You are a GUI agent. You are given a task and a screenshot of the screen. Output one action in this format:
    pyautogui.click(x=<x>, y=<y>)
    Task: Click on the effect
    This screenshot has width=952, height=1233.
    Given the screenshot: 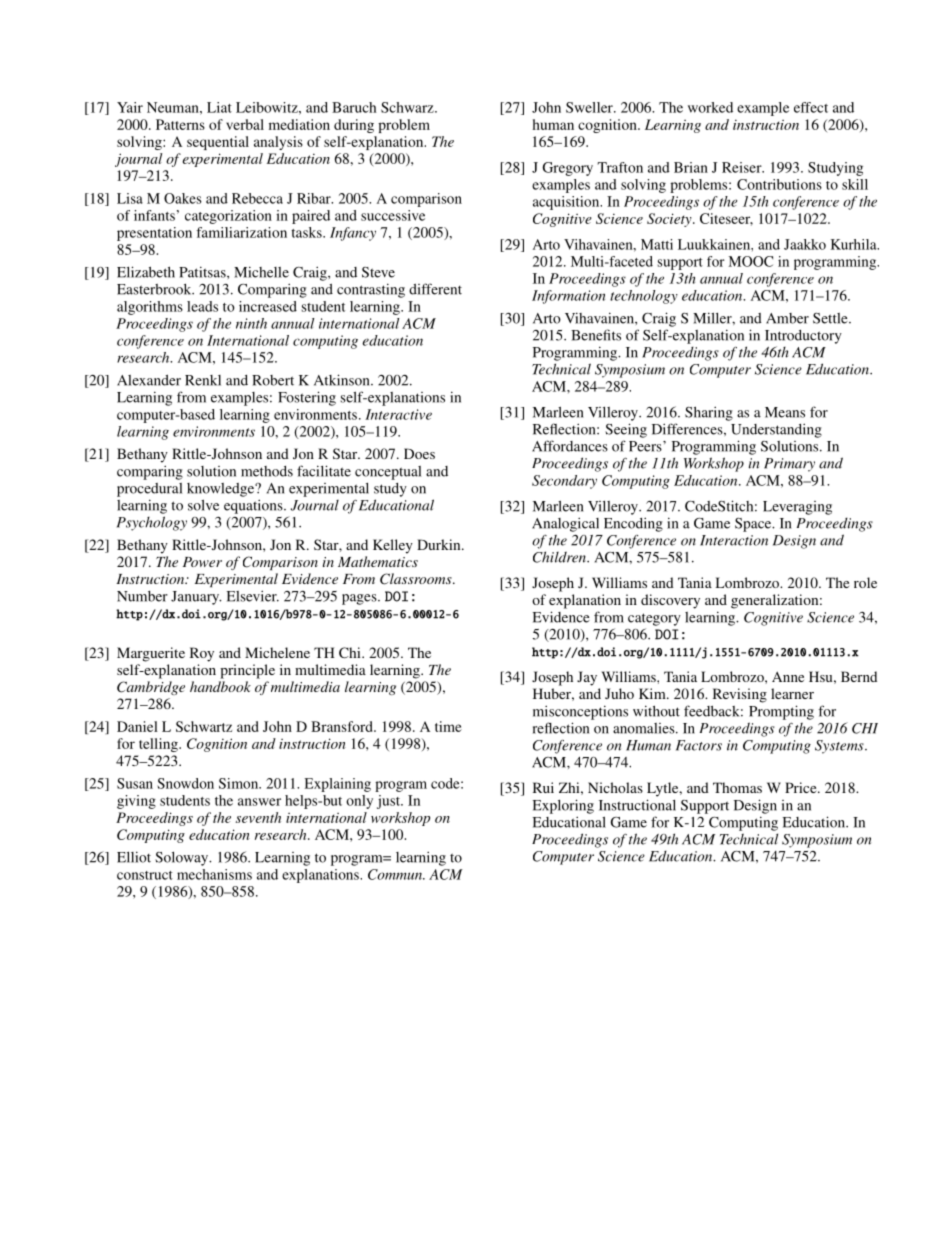 What is the action you would take?
    pyautogui.click(x=811, y=107)
